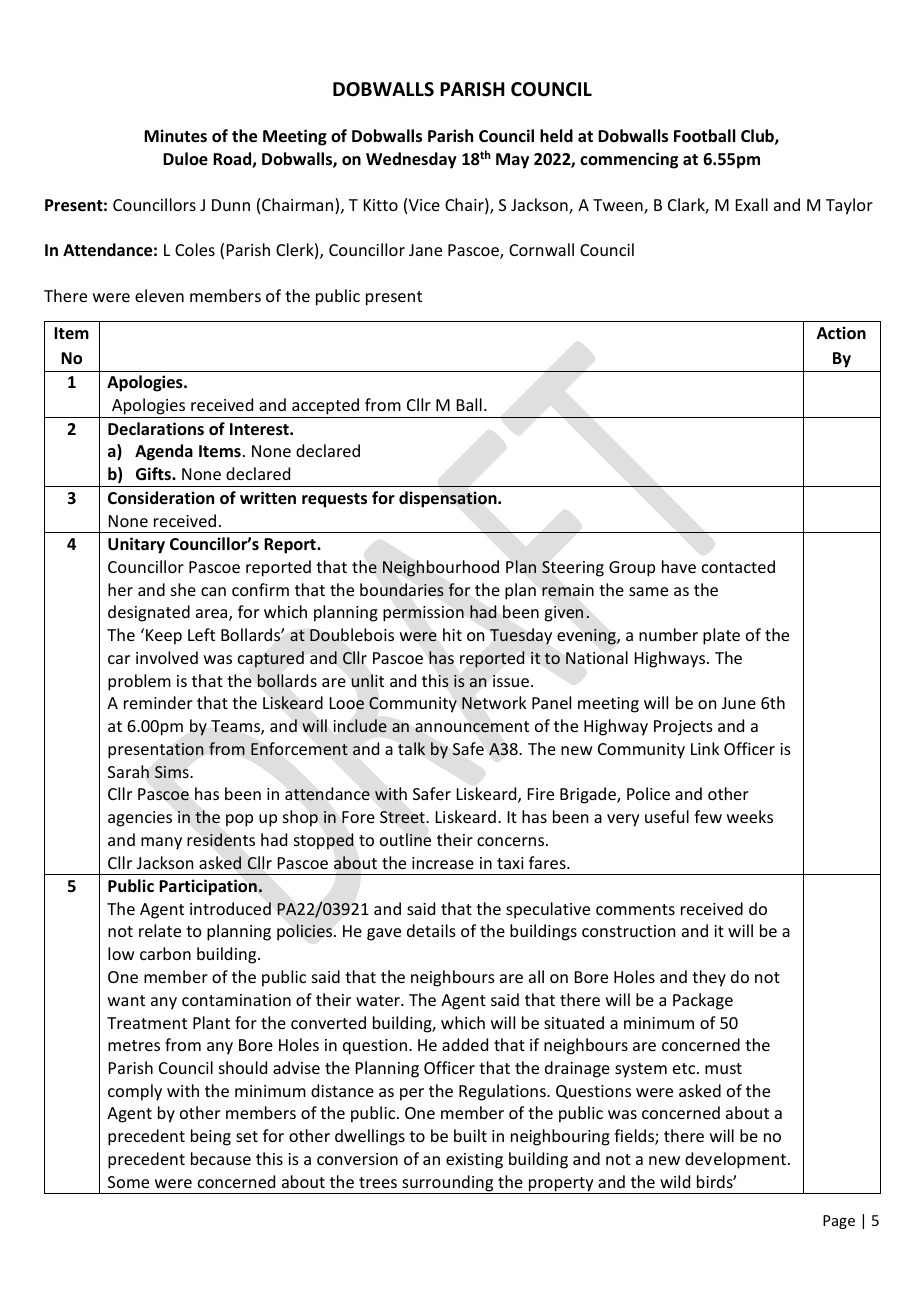 This document has width=924, height=1307. What do you see at coordinates (512, 161) in the document?
I see `May` at bounding box center [512, 161].
